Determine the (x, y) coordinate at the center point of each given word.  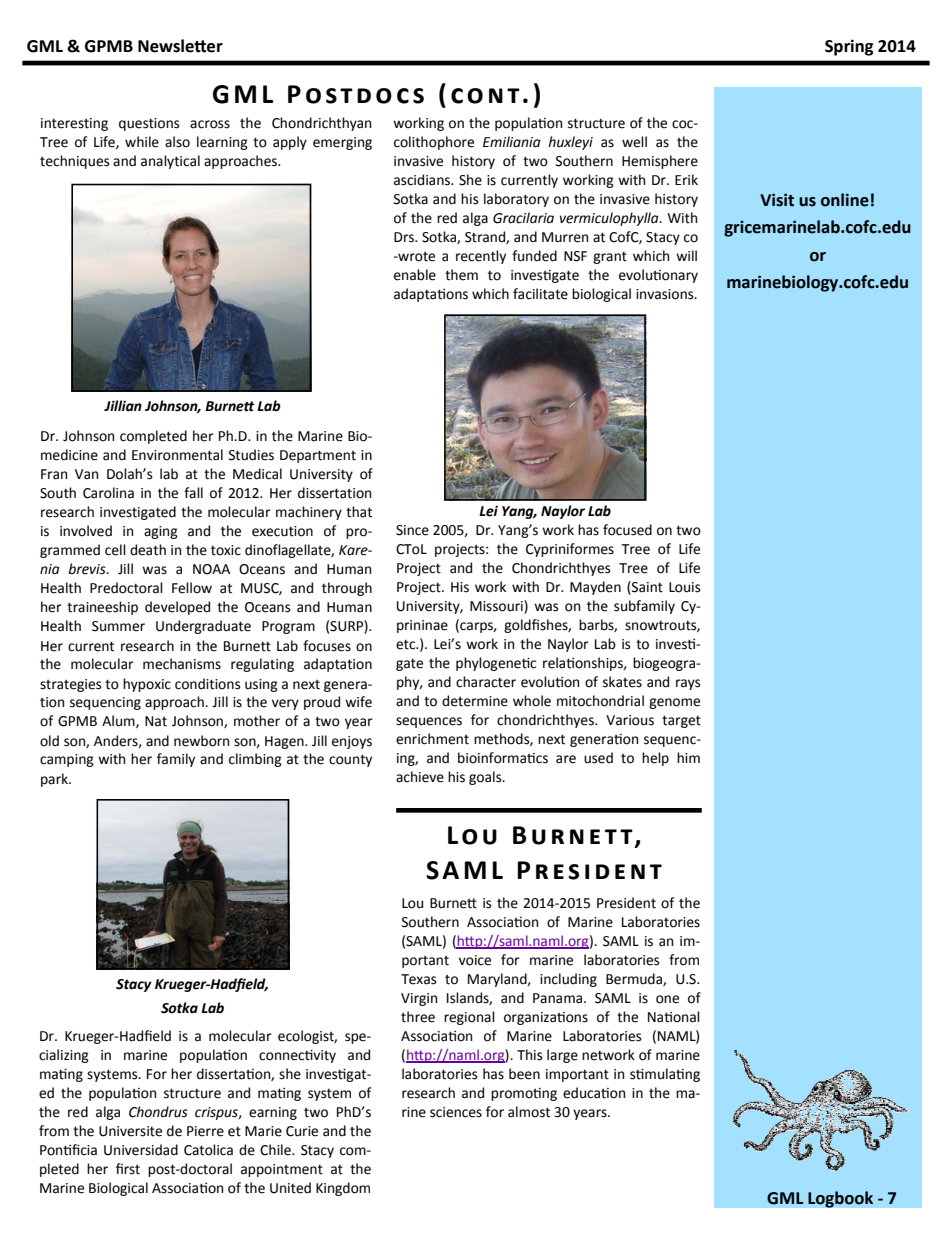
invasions (666, 294)
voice (475, 960)
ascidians (423, 180)
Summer (118, 626)
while (142, 142)
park (55, 780)
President (626, 903)
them (461, 275)
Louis (684, 587)
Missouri (497, 606)
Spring (849, 47)
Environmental (177, 455)
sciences (456, 1112)
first (128, 1169)
